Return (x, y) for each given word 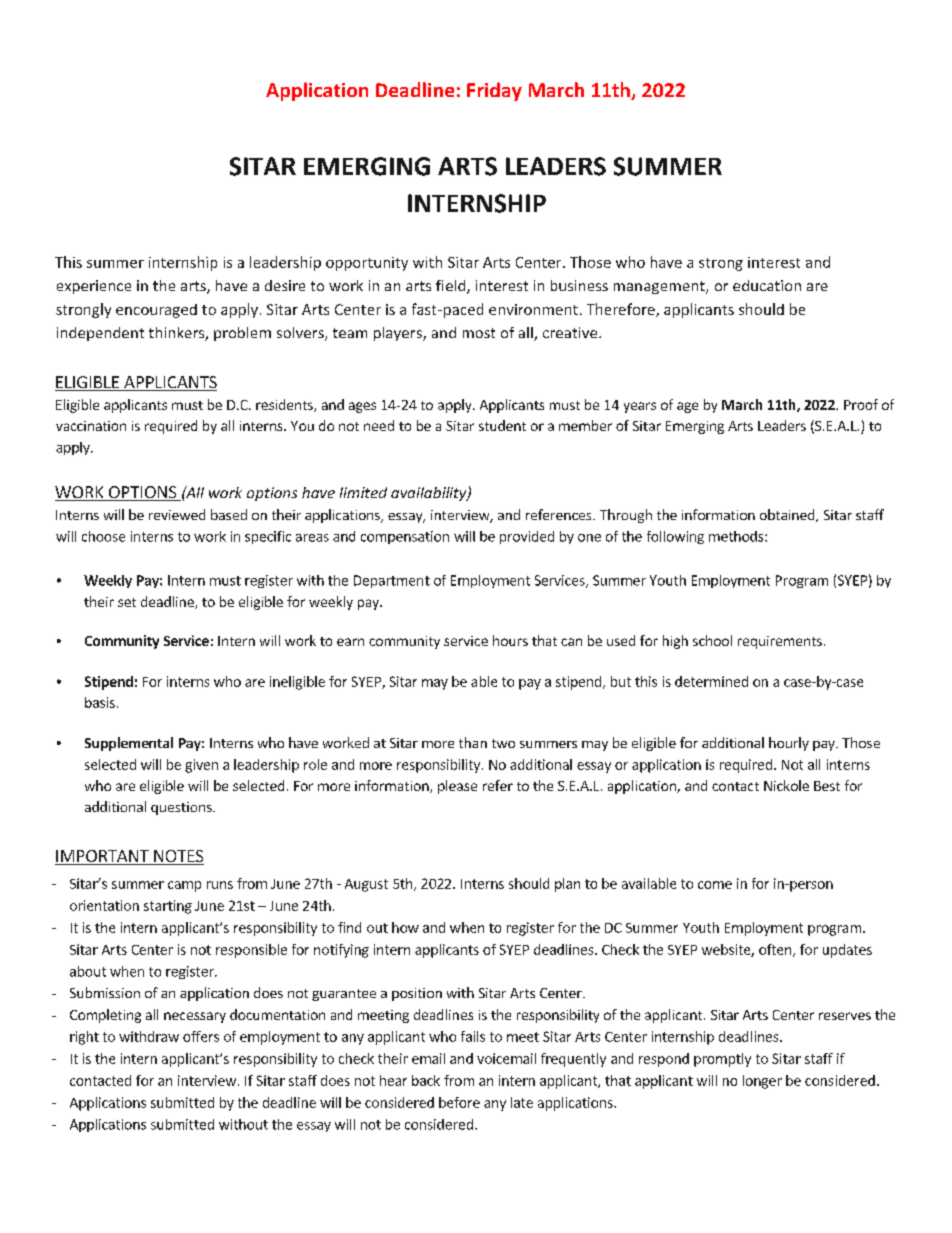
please (457, 787)
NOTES (178, 857)
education (767, 285)
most (479, 333)
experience (94, 287)
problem (242, 334)
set (127, 602)
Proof (861, 404)
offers (201, 1036)
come (715, 885)
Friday (494, 91)
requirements (780, 642)
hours (510, 640)
